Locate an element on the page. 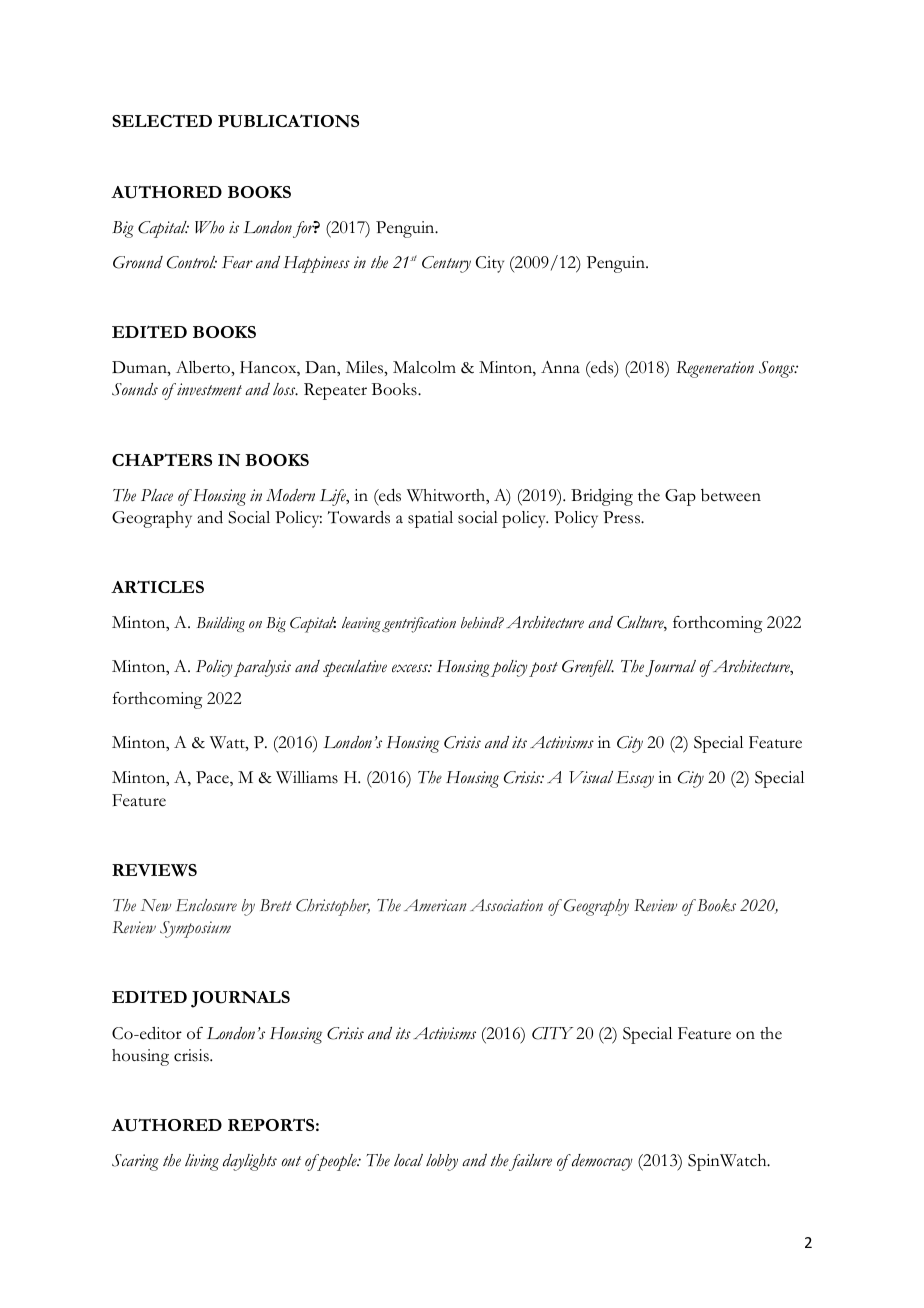 The height and width of the document is (1308, 924). democracy is located at coordinates (601, 1162).
